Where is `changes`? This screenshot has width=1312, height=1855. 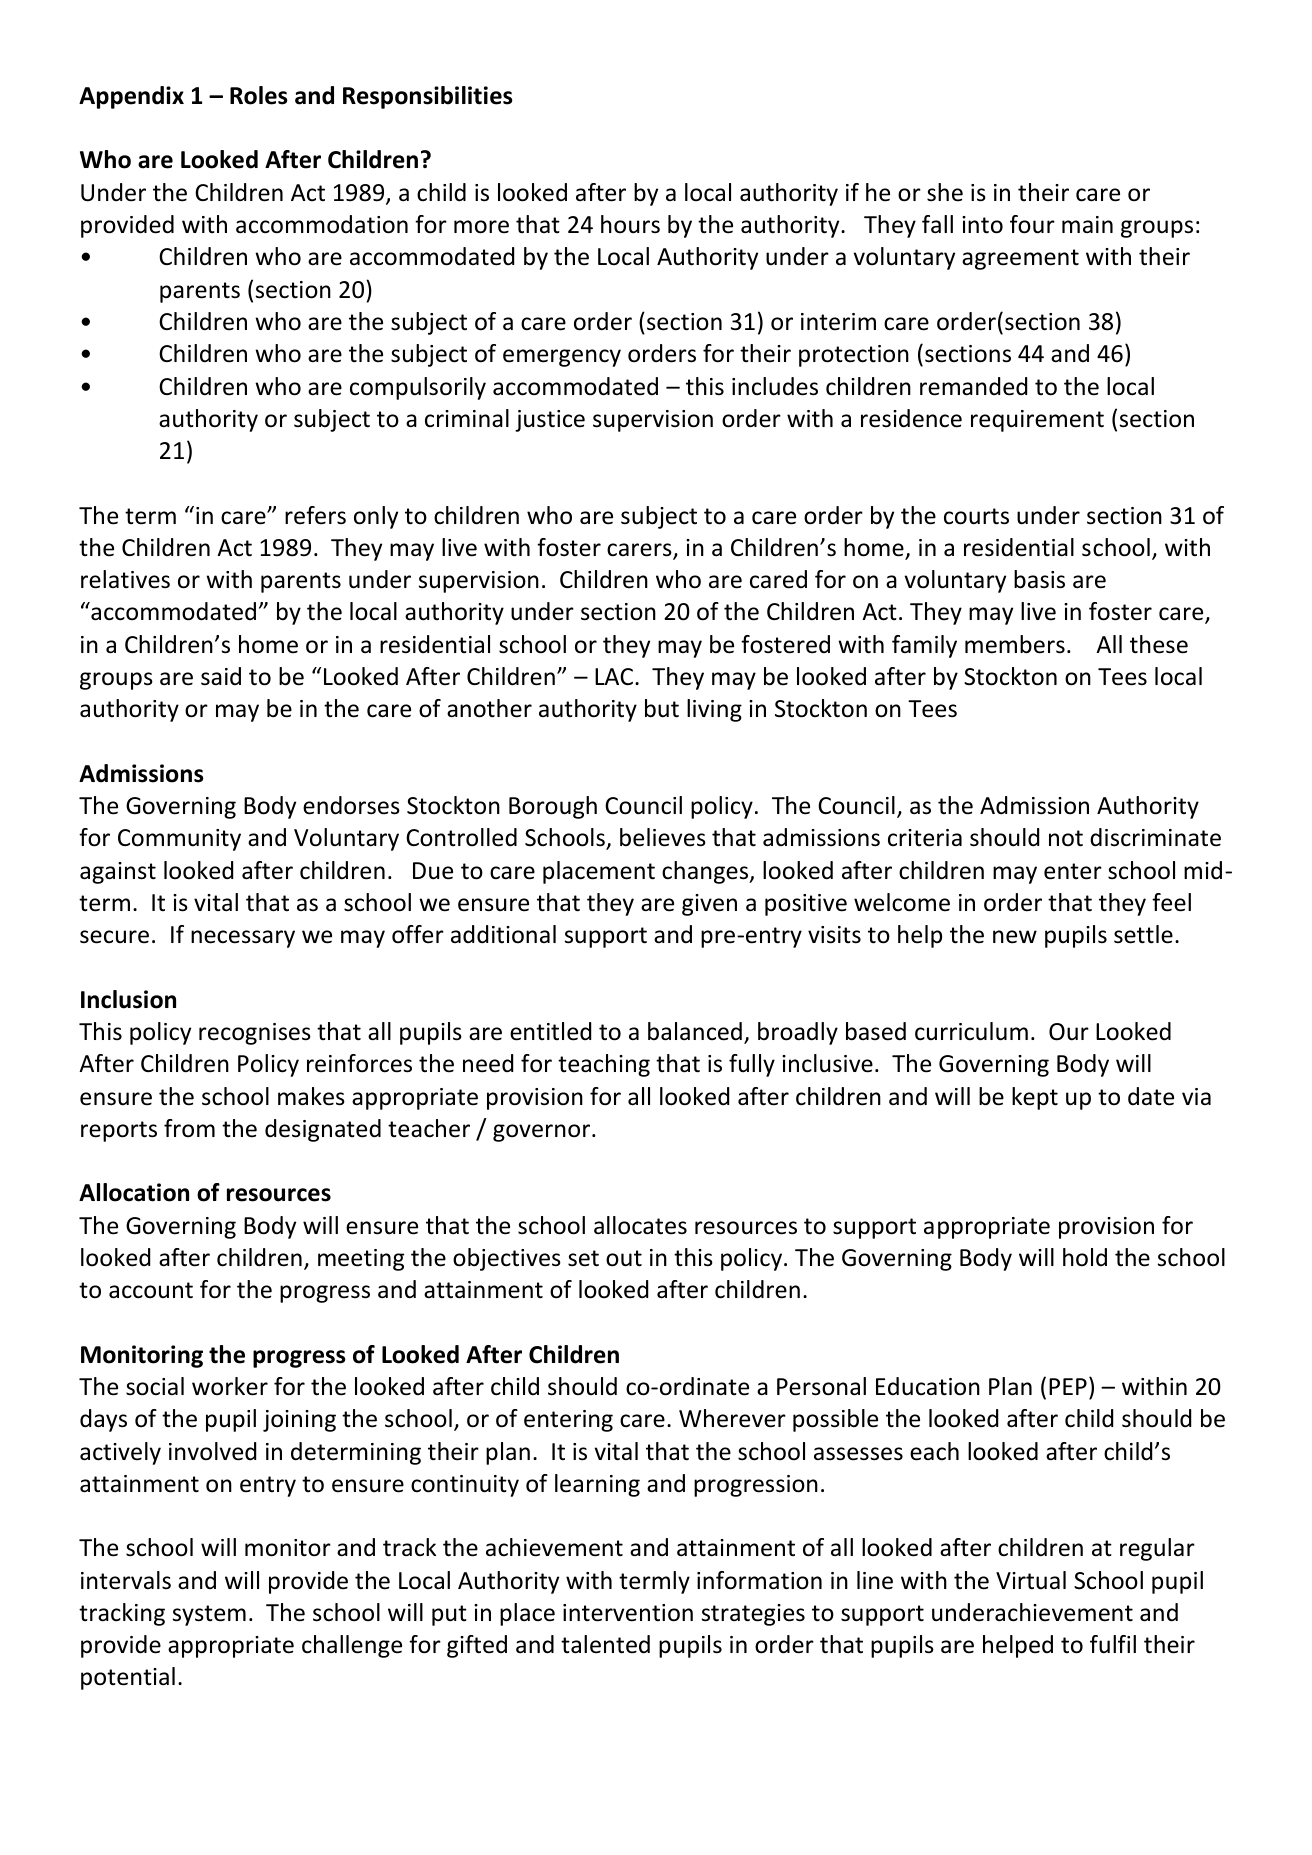 changes is located at coordinates (706, 872).
